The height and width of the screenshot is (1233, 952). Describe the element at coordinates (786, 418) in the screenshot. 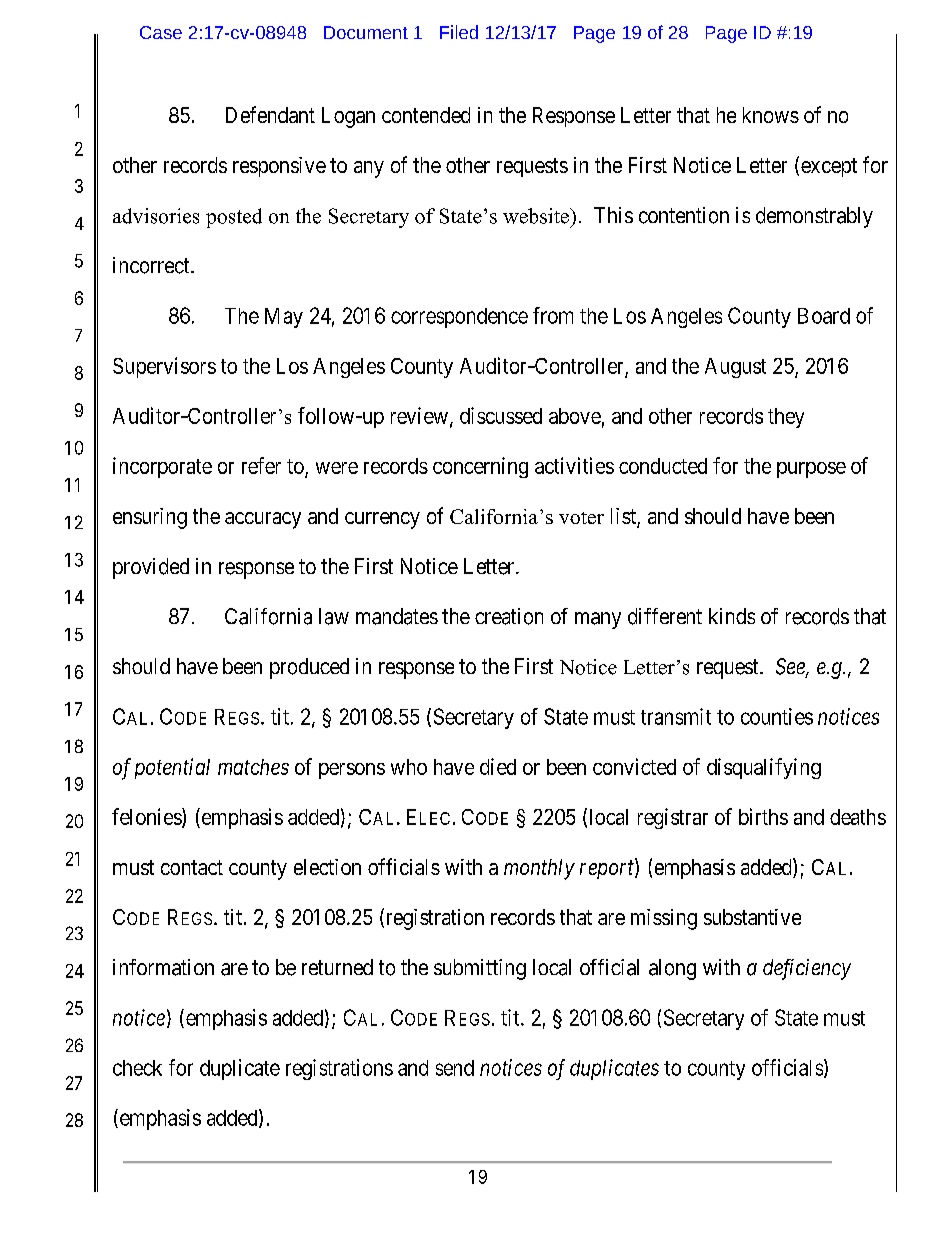

I see `they` at that location.
